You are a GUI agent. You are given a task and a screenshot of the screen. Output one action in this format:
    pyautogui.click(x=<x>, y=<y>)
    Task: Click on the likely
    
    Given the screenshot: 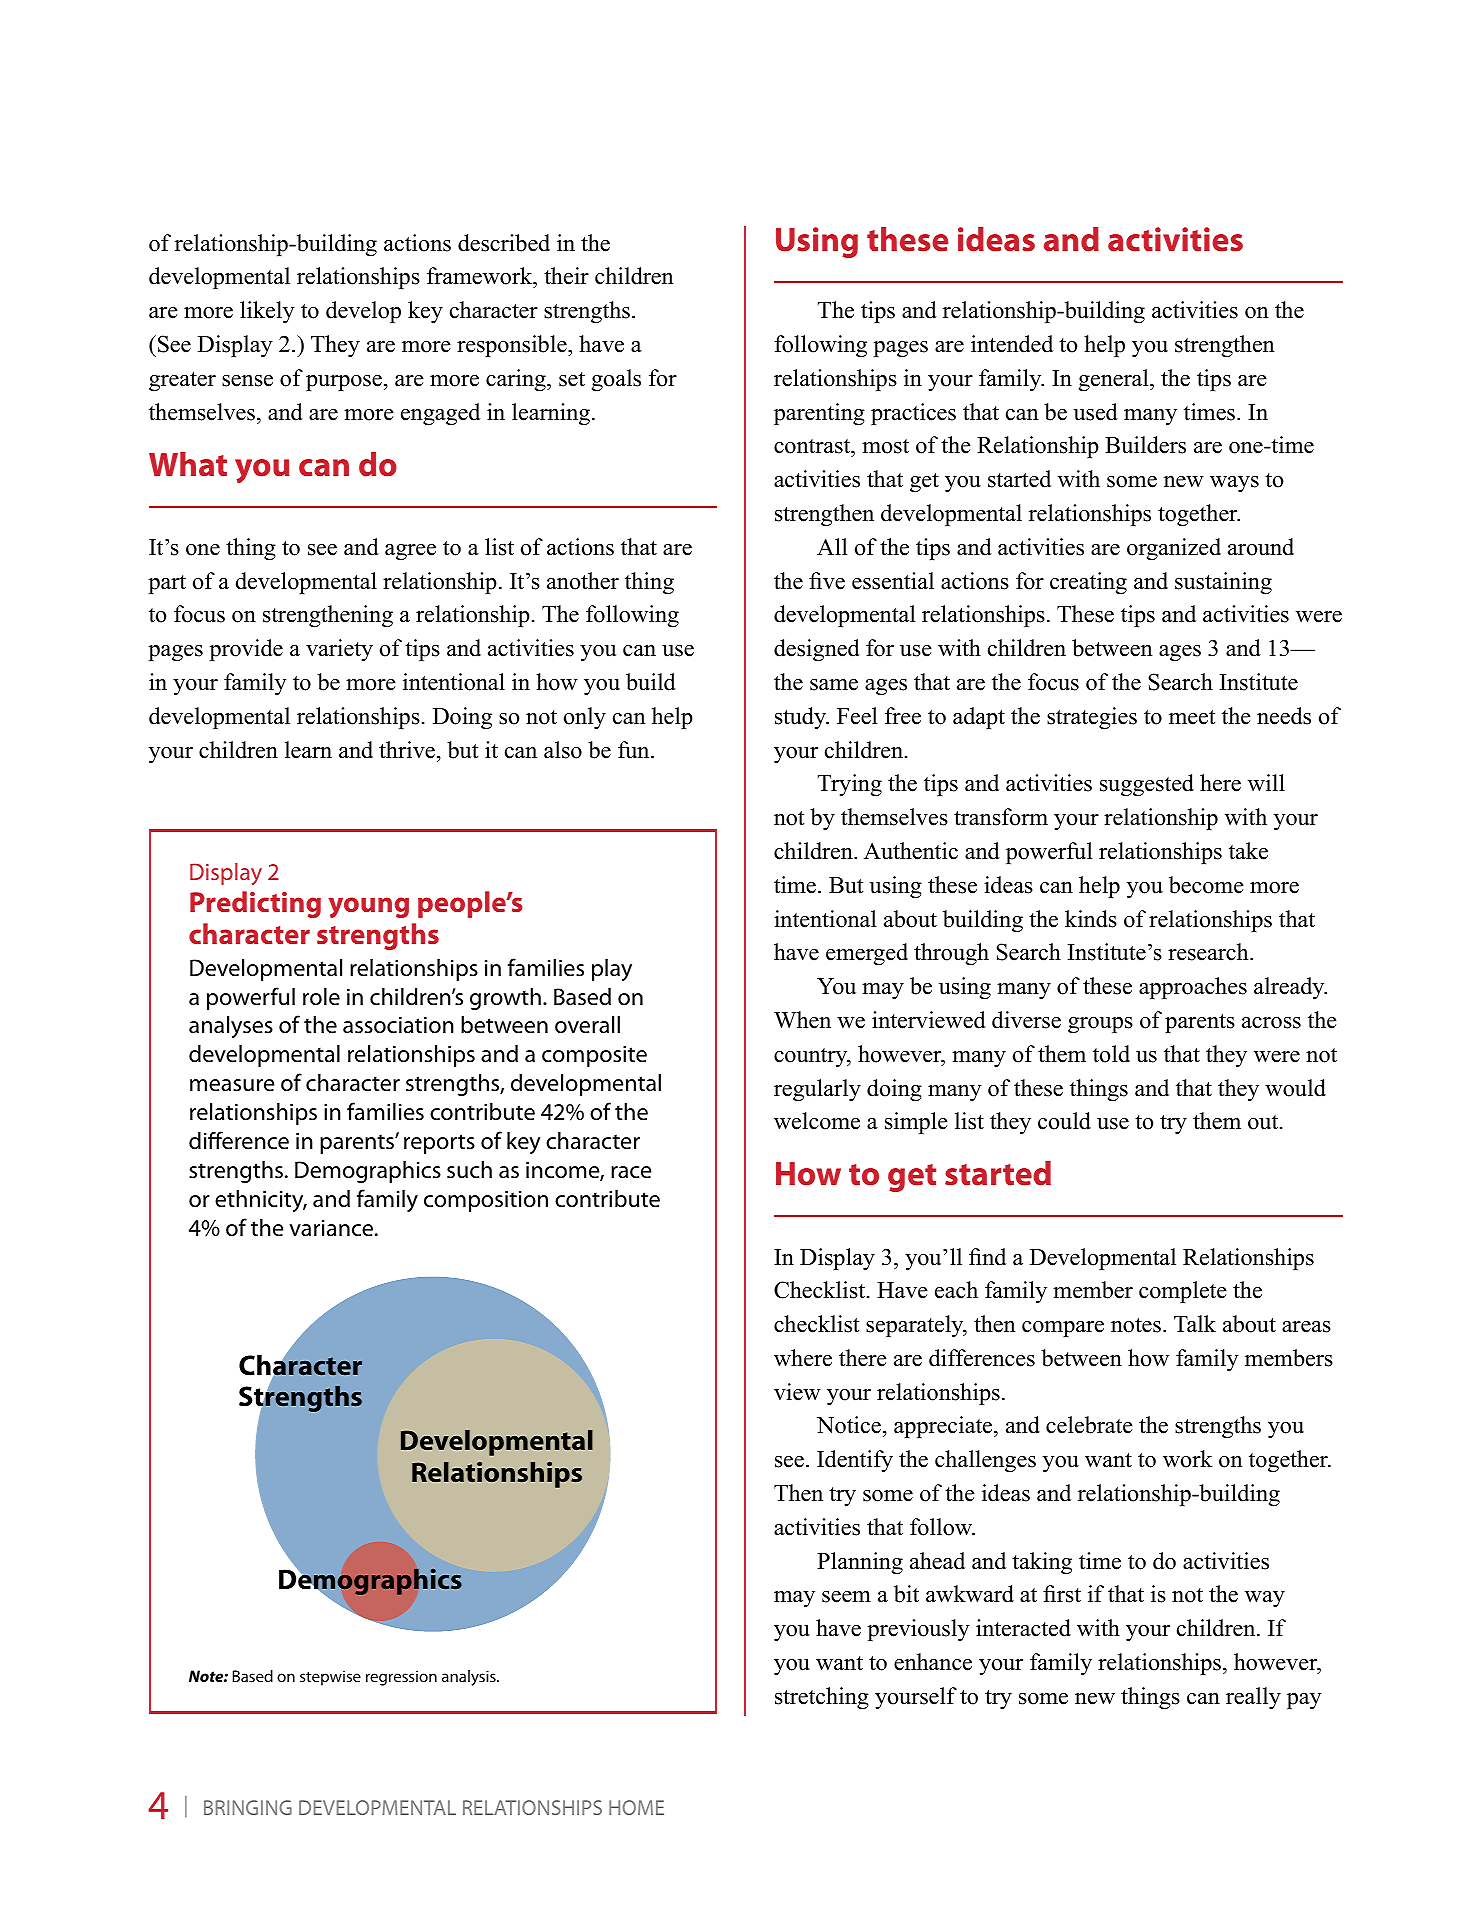 What is the action you would take?
    pyautogui.click(x=267, y=312)
